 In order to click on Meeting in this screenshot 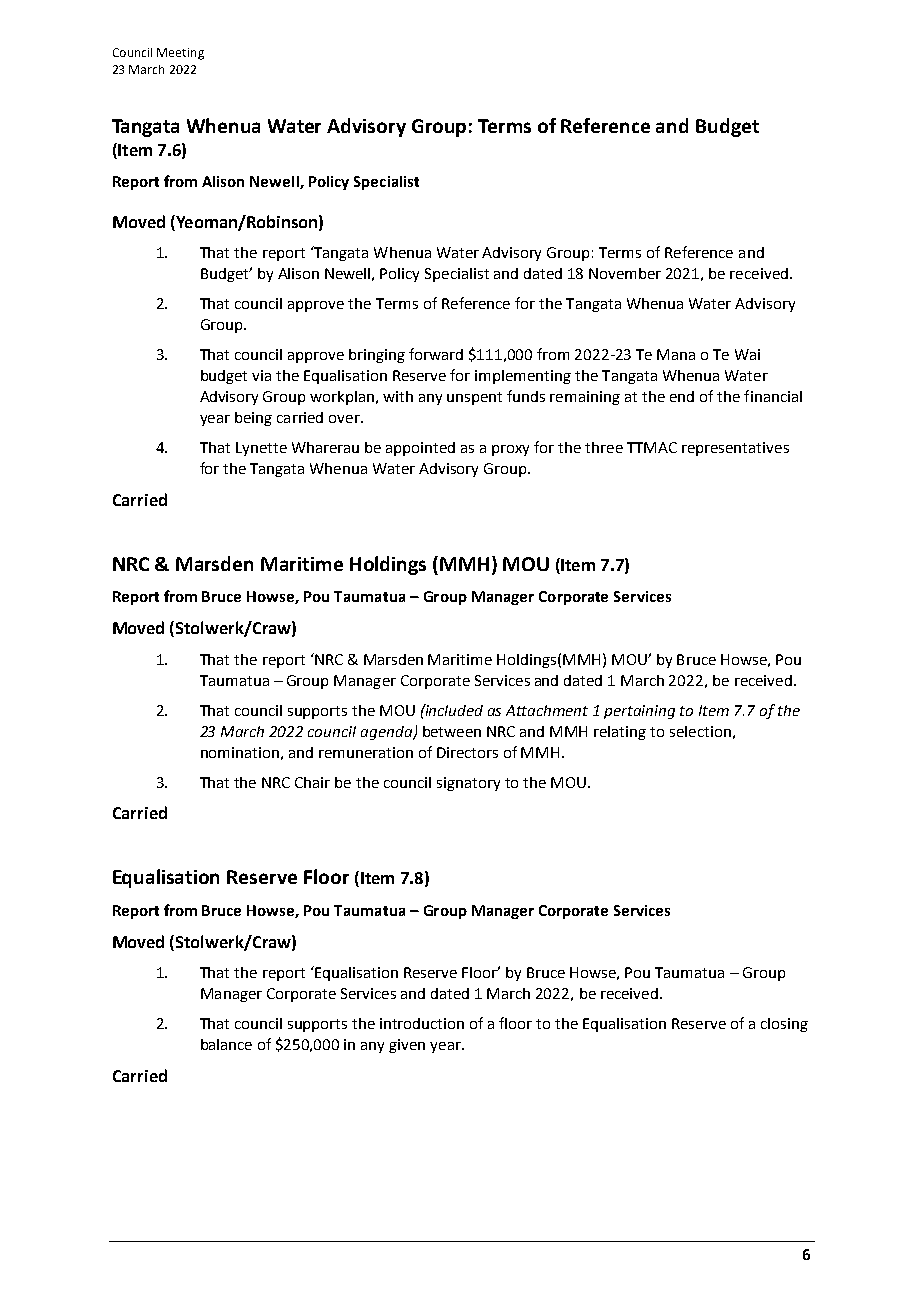, I will do `click(180, 54)`.
